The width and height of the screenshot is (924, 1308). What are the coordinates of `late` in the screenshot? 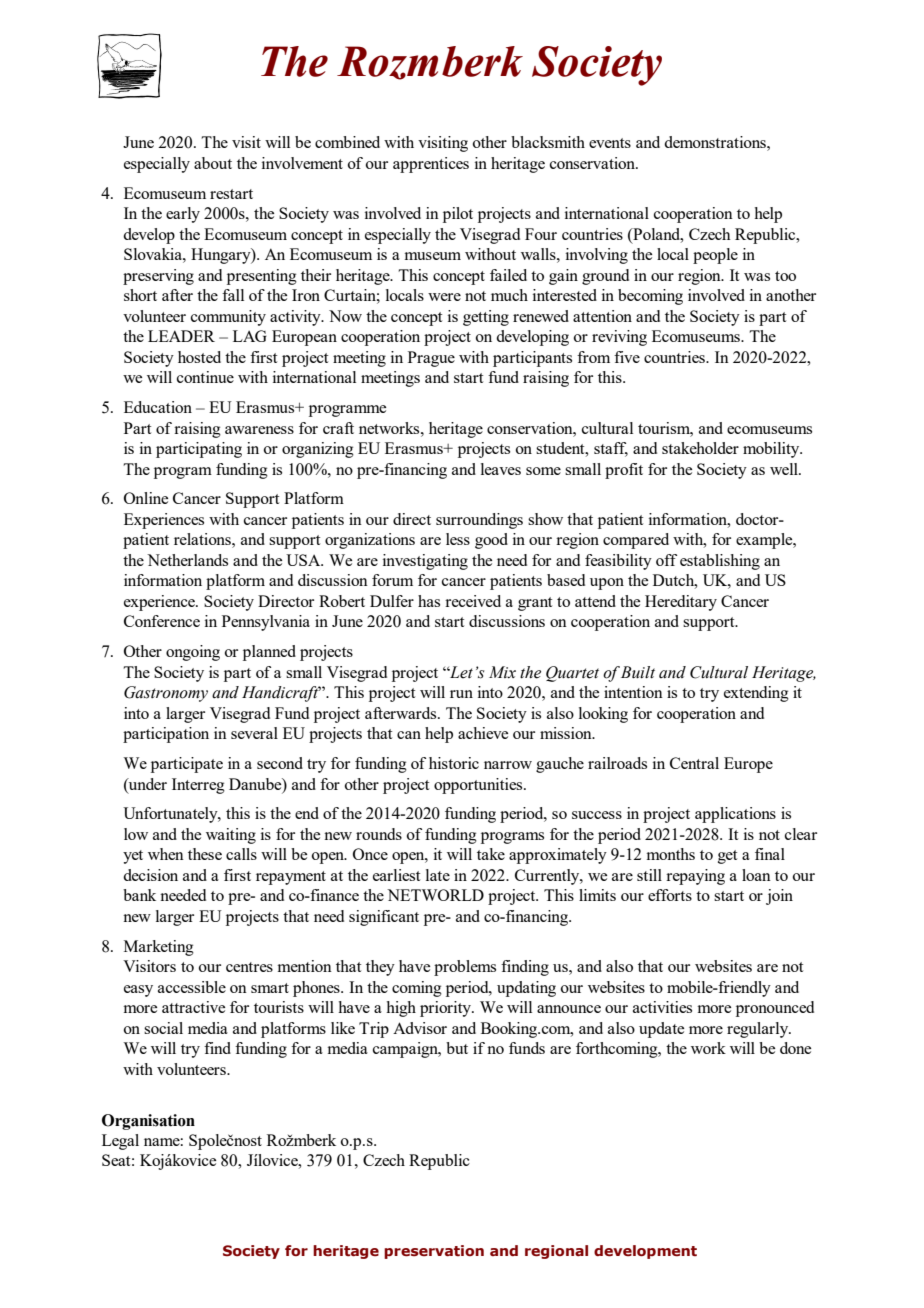 It's located at (438, 875).
